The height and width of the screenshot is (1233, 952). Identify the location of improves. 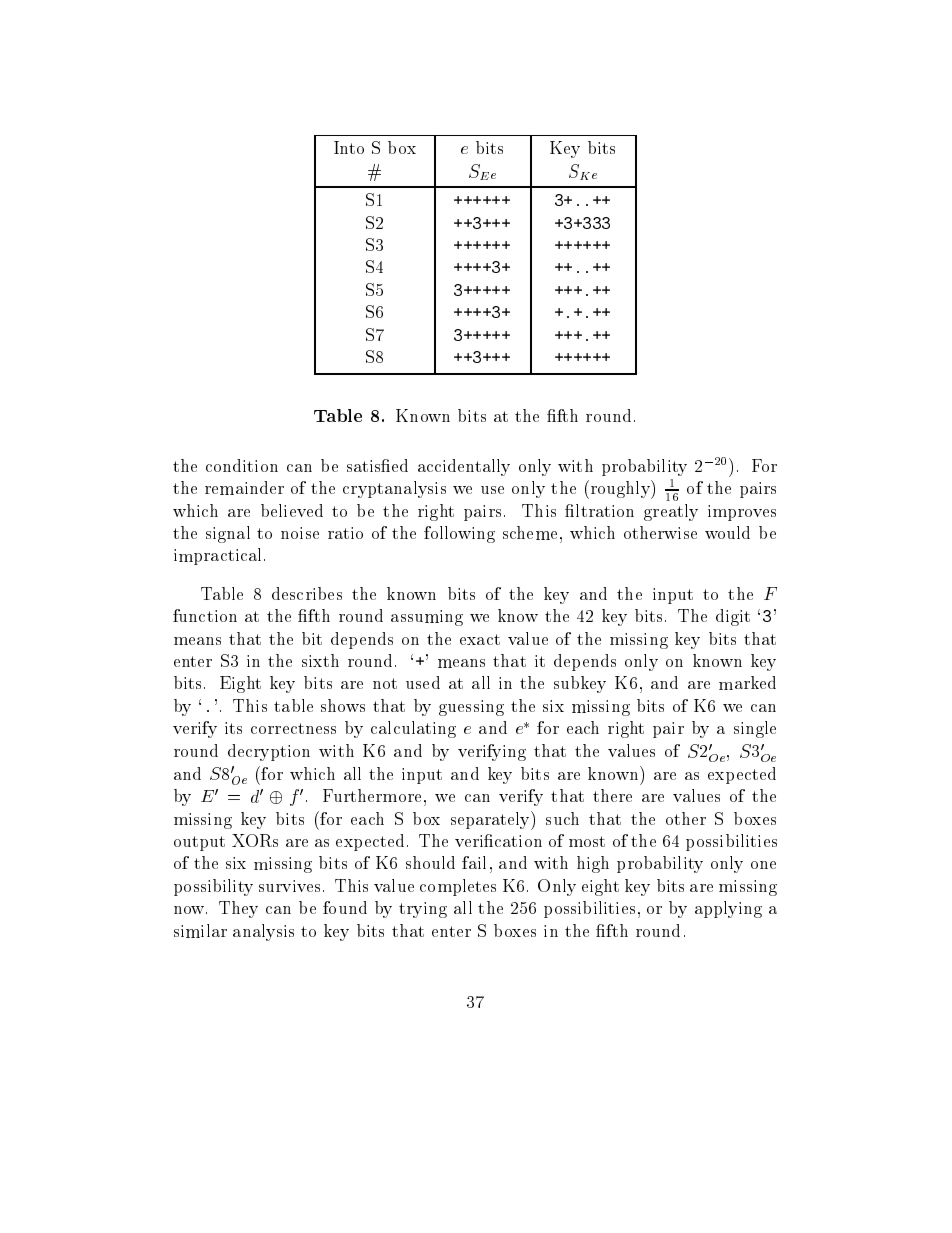
(742, 513).
